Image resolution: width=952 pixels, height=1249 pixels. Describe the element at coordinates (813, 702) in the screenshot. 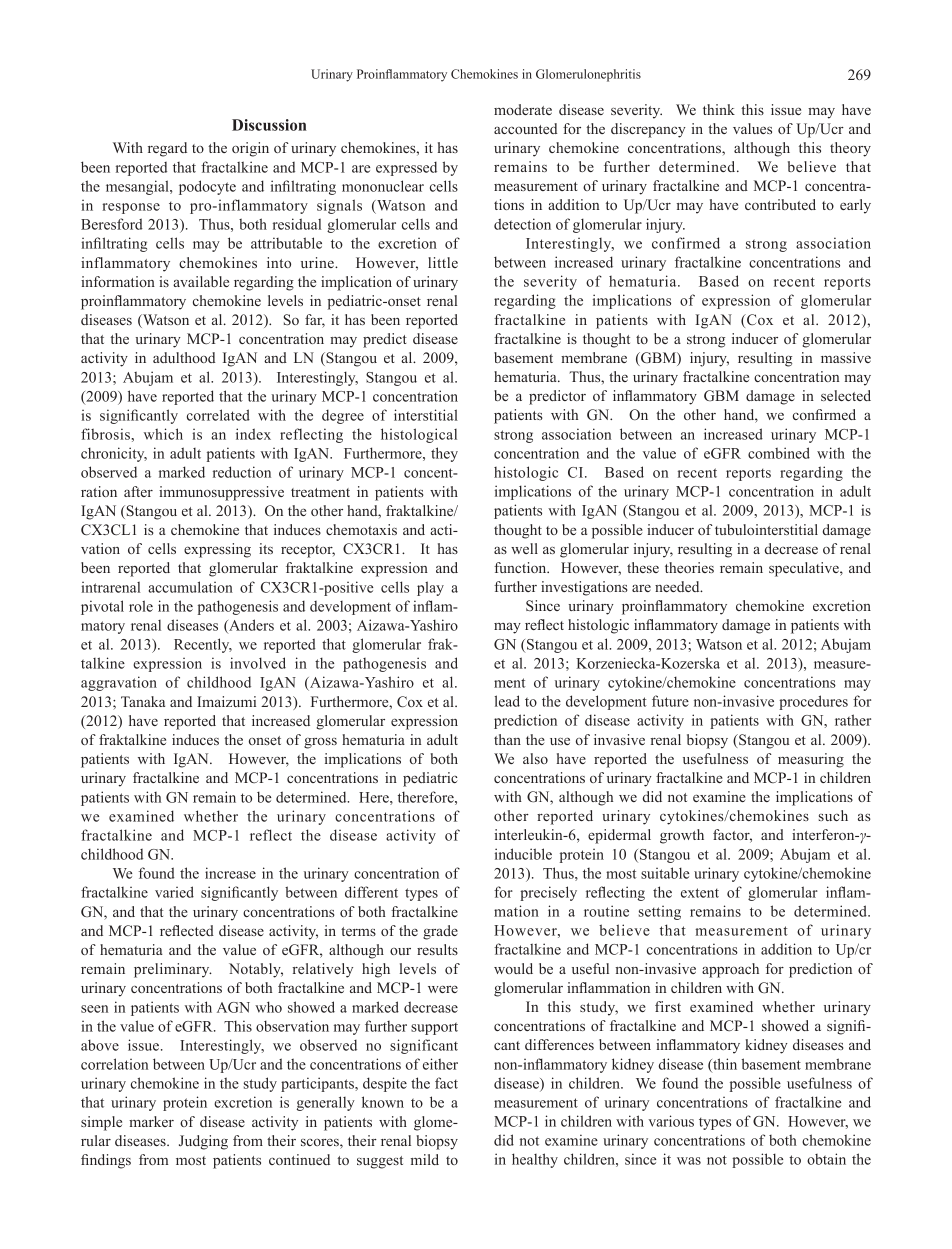

I see `procedures` at that location.
